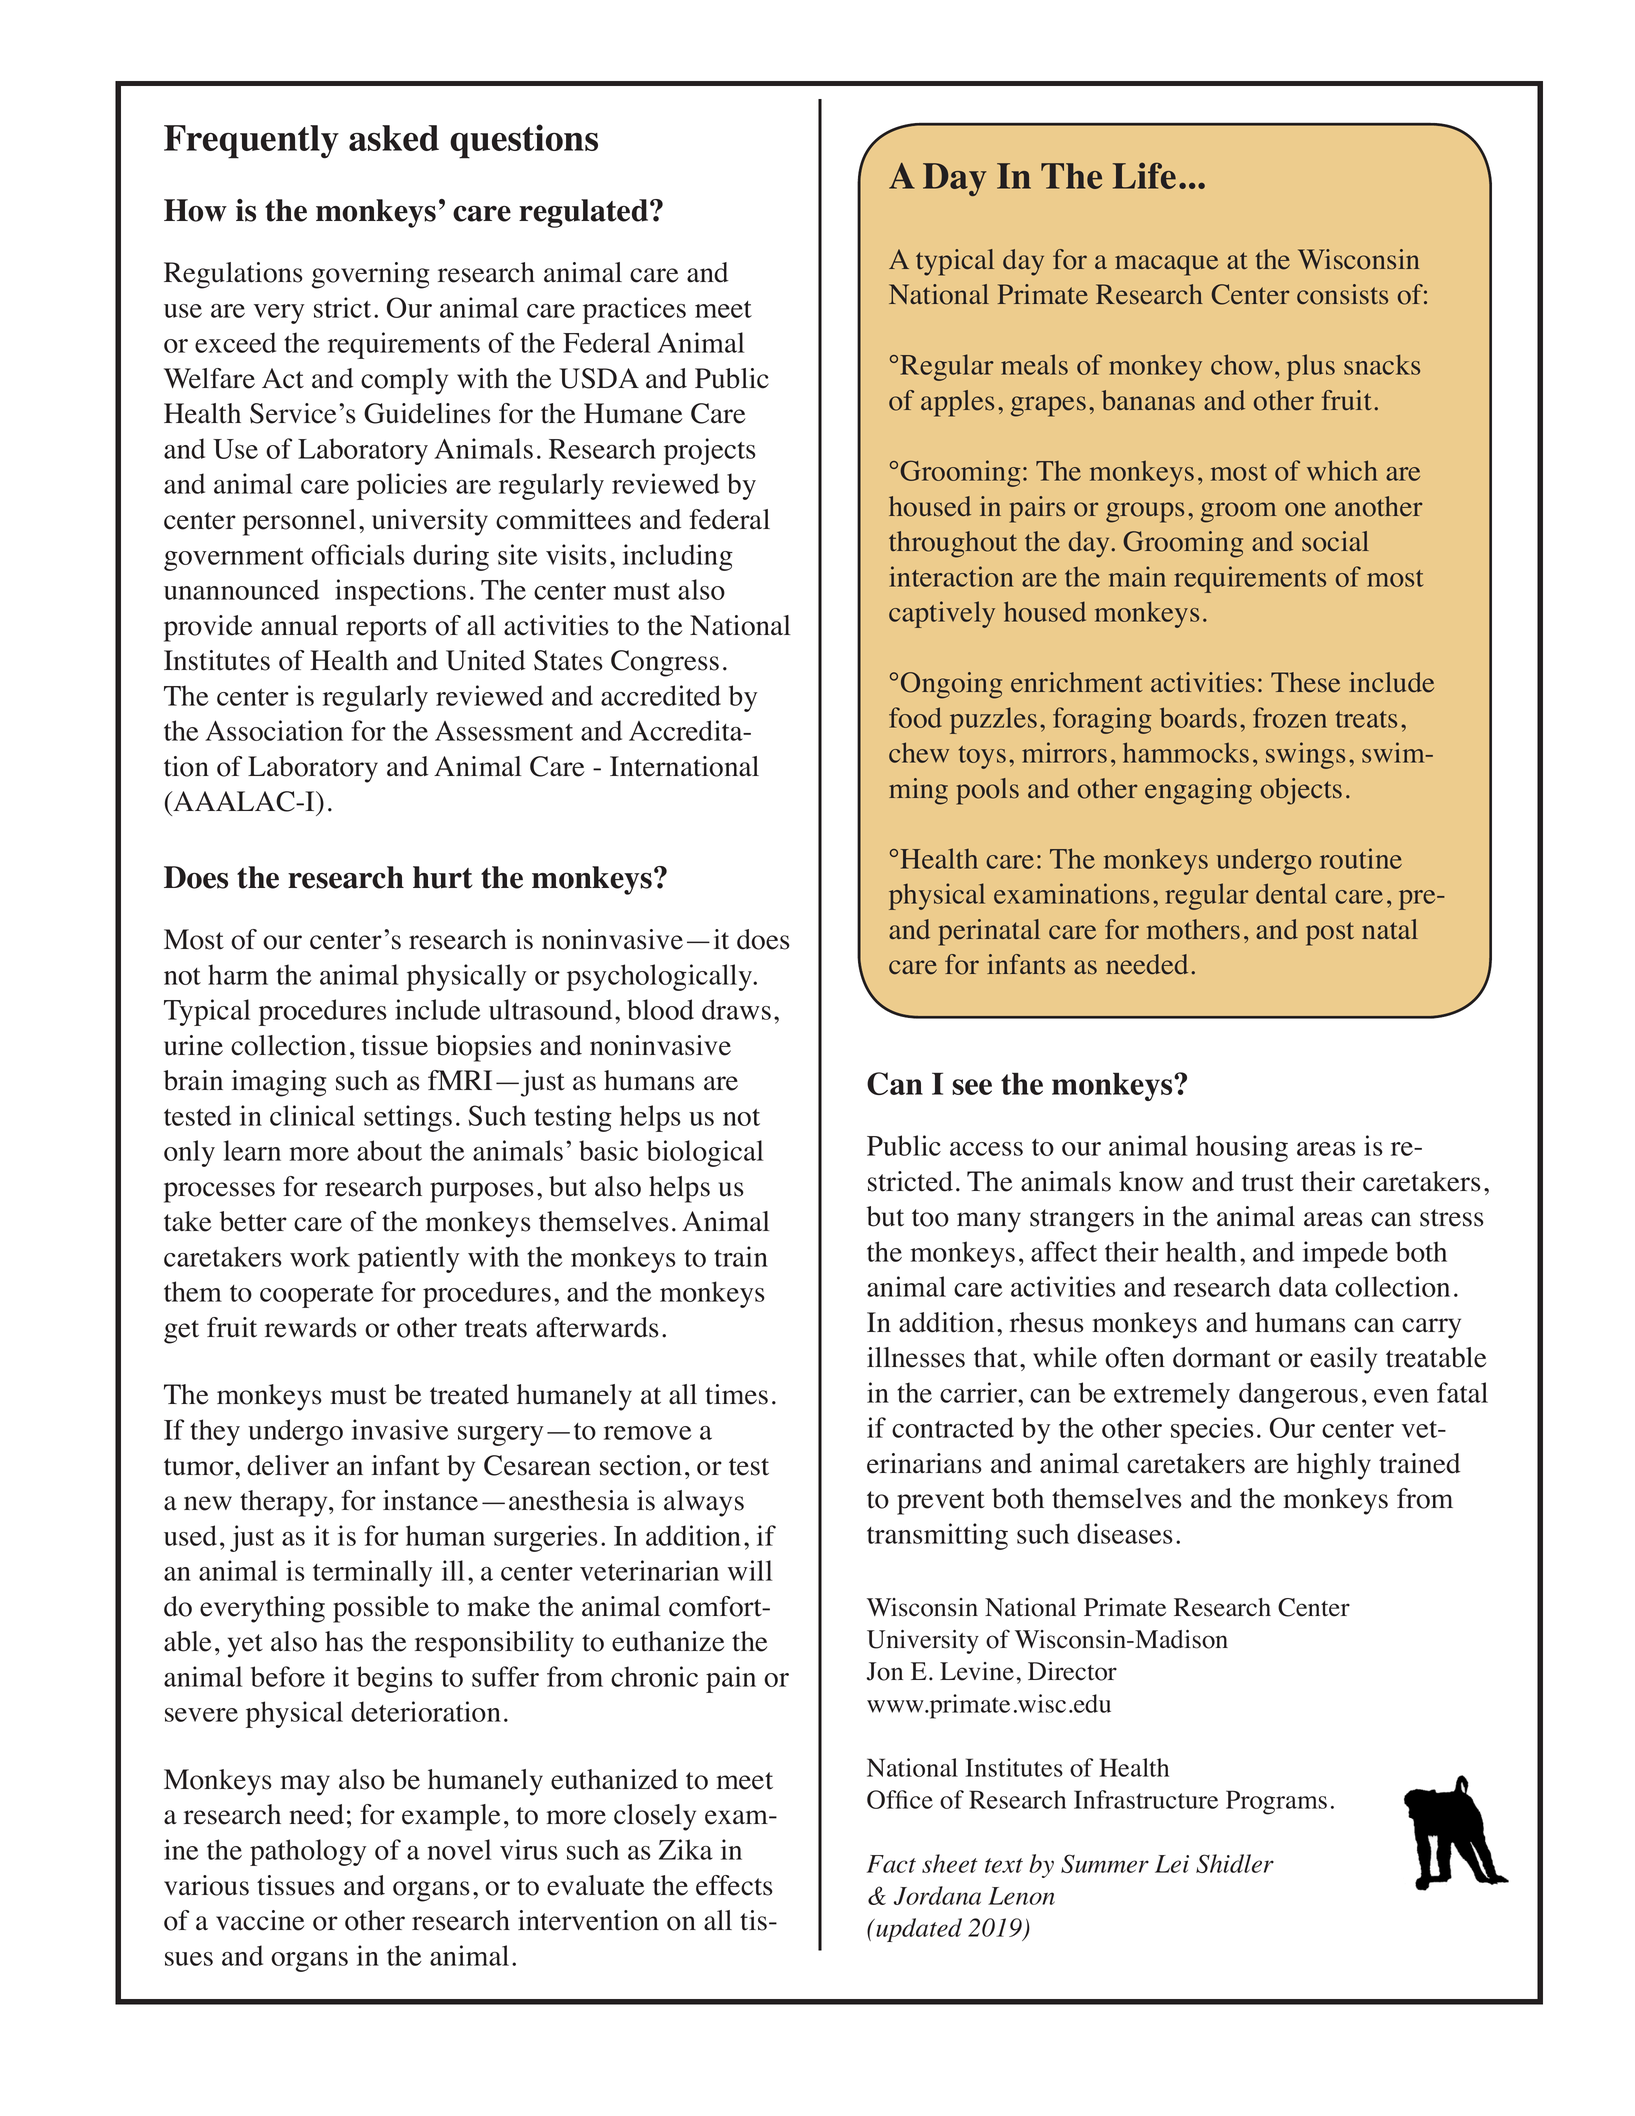 This document has width=1635, height=2116. Describe the element at coordinates (394, 138) in the document. I see `asked` at that location.
